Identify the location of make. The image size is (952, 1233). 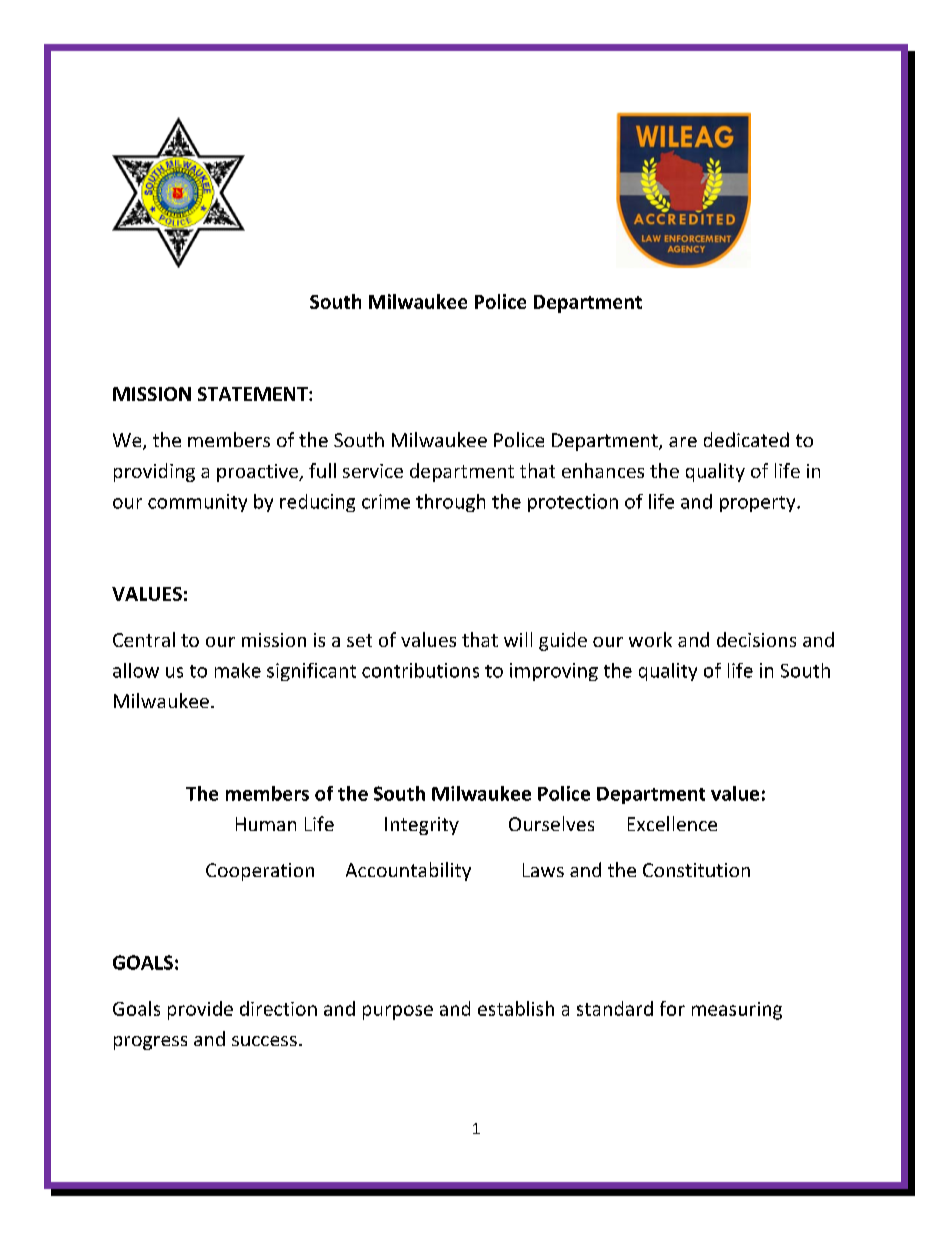
(238, 670).
